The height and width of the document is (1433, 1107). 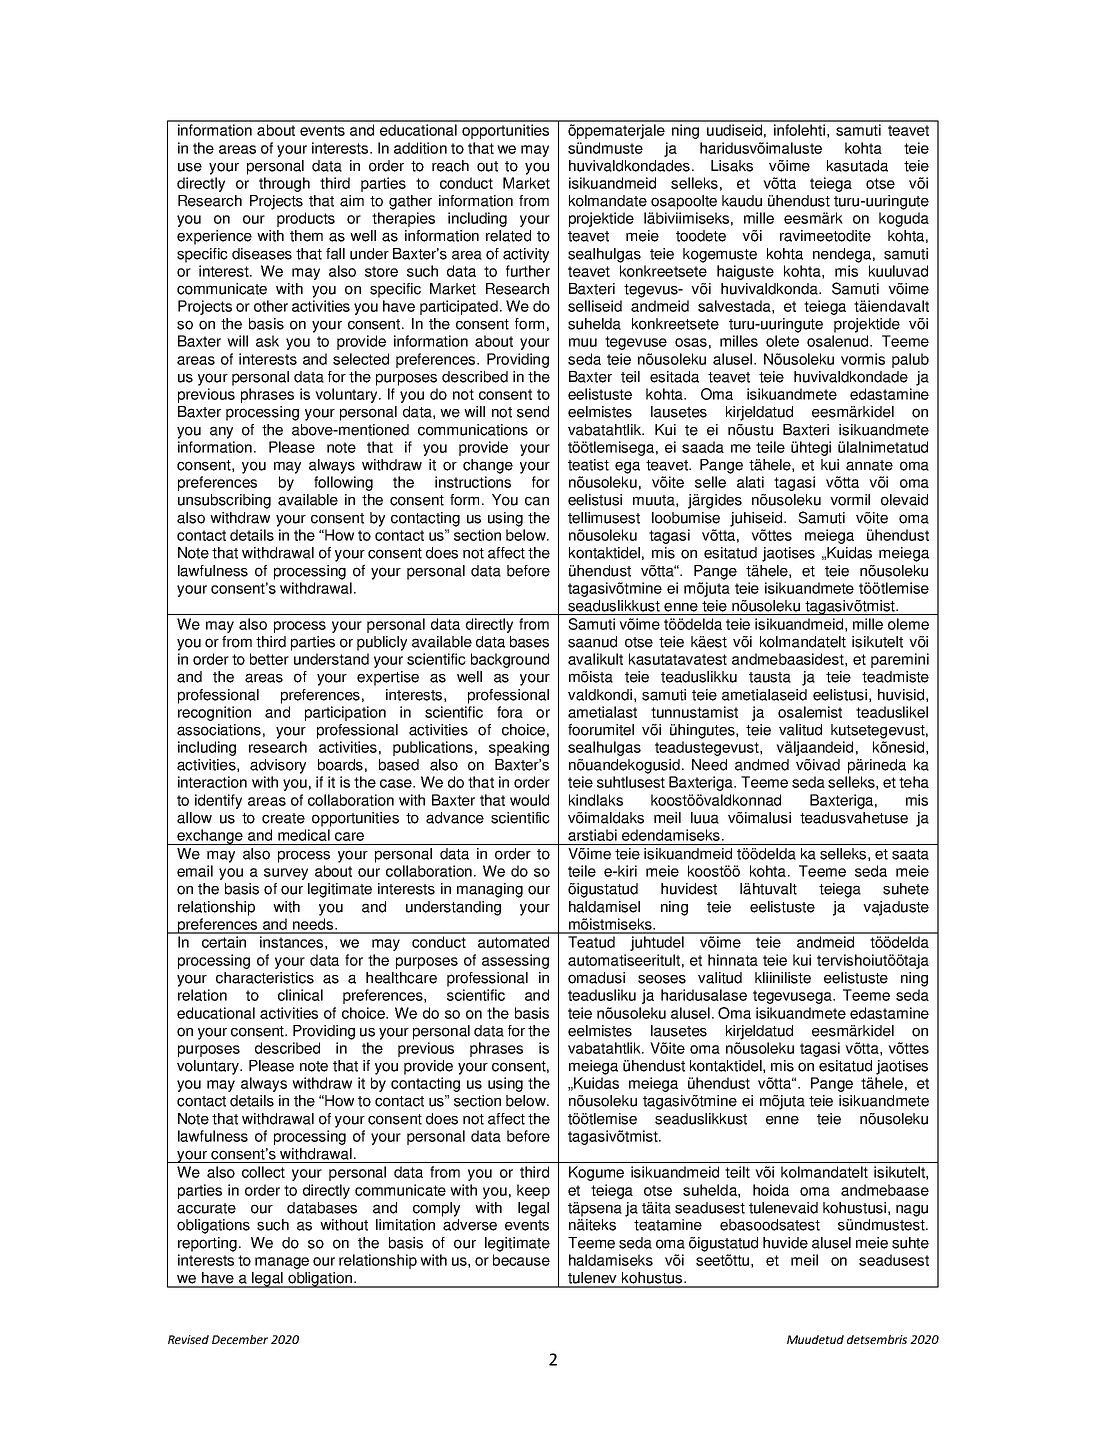 What do you see at coordinates (219, 730) in the document?
I see `associations` at bounding box center [219, 730].
